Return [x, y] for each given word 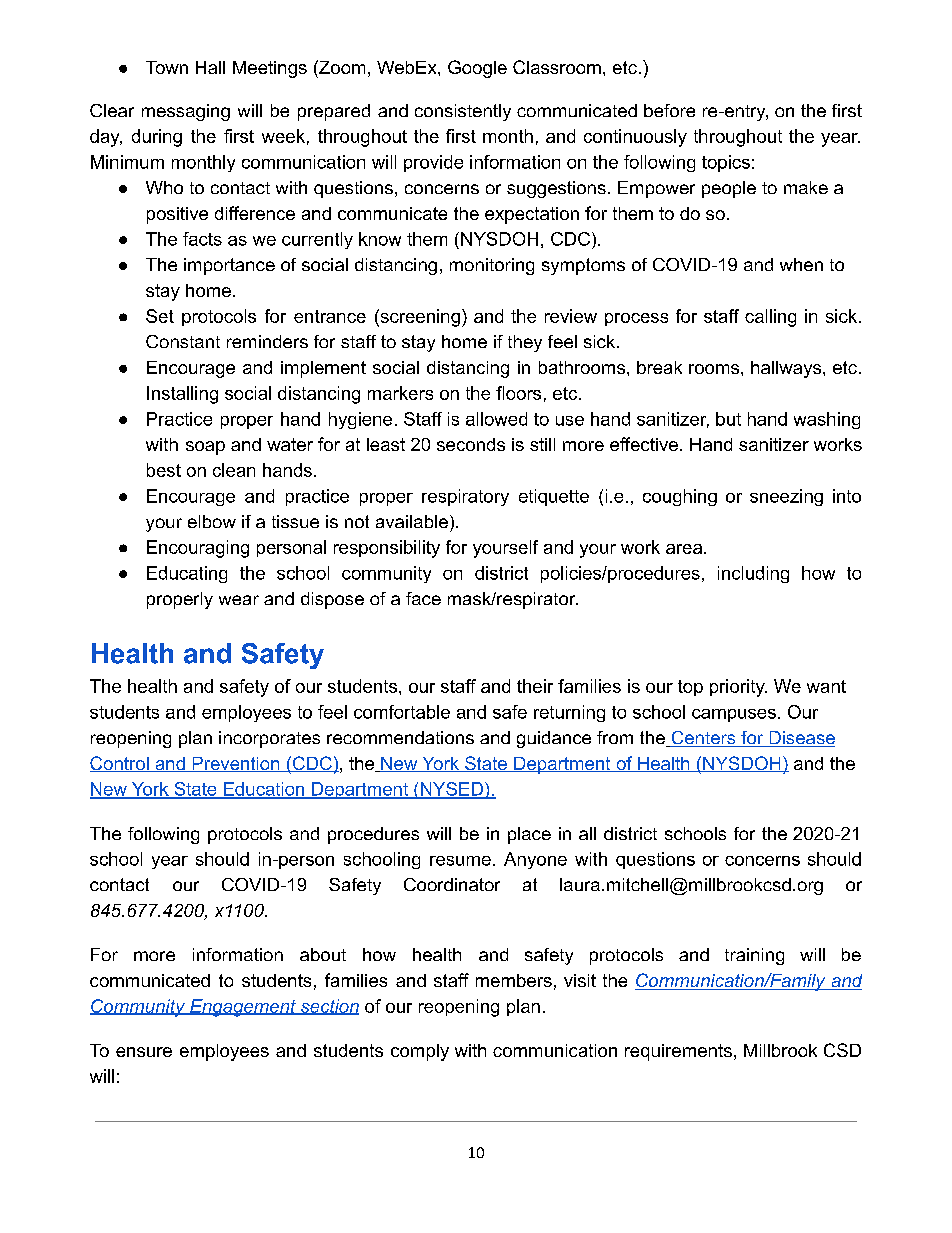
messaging [186, 112]
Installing [182, 395]
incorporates [269, 739]
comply [420, 1052]
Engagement [243, 1008]
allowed [496, 419]
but [728, 419]
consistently [463, 112]
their [535, 686]
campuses [734, 715]
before [669, 110]
